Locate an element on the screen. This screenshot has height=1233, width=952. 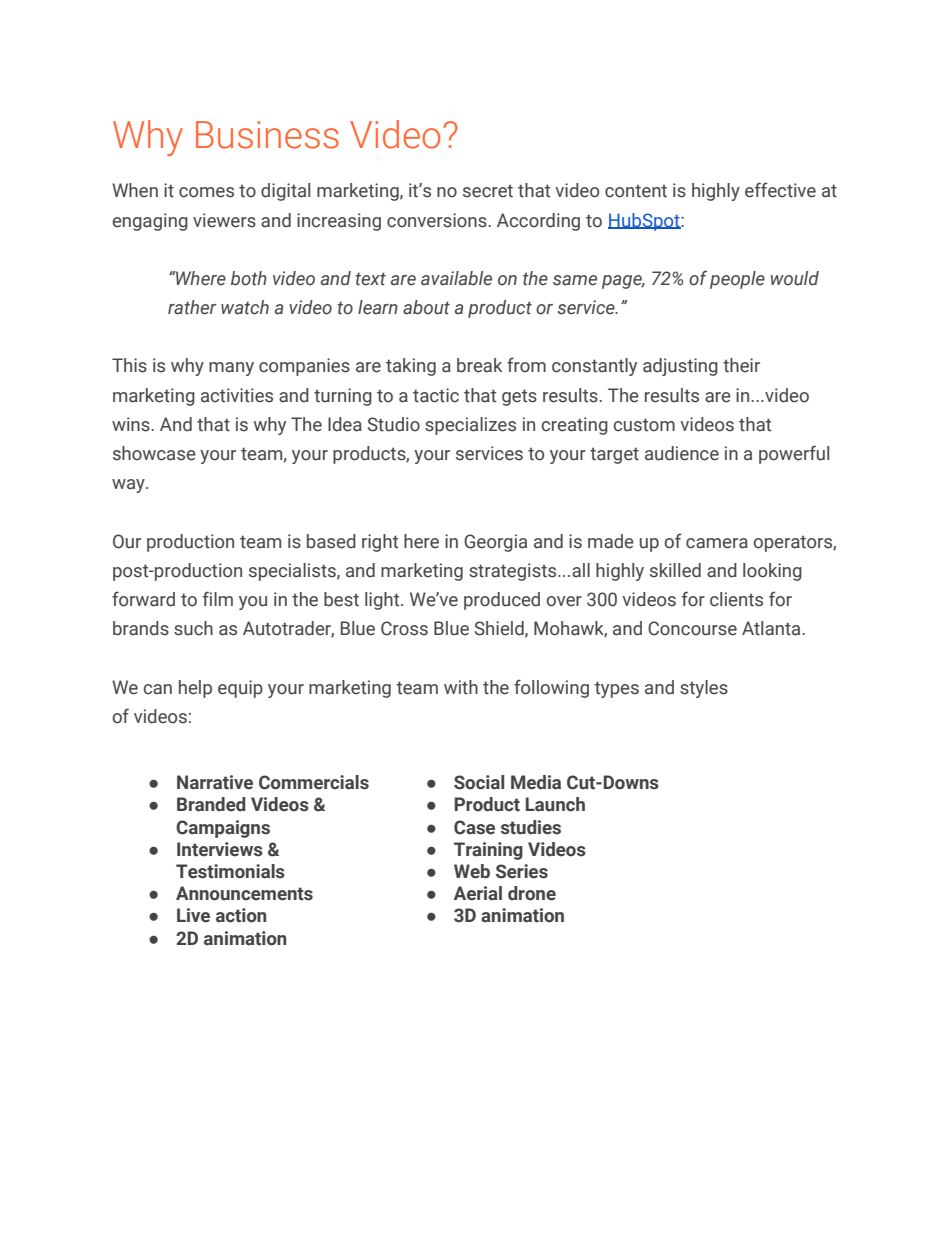
drone is located at coordinates (532, 893).
